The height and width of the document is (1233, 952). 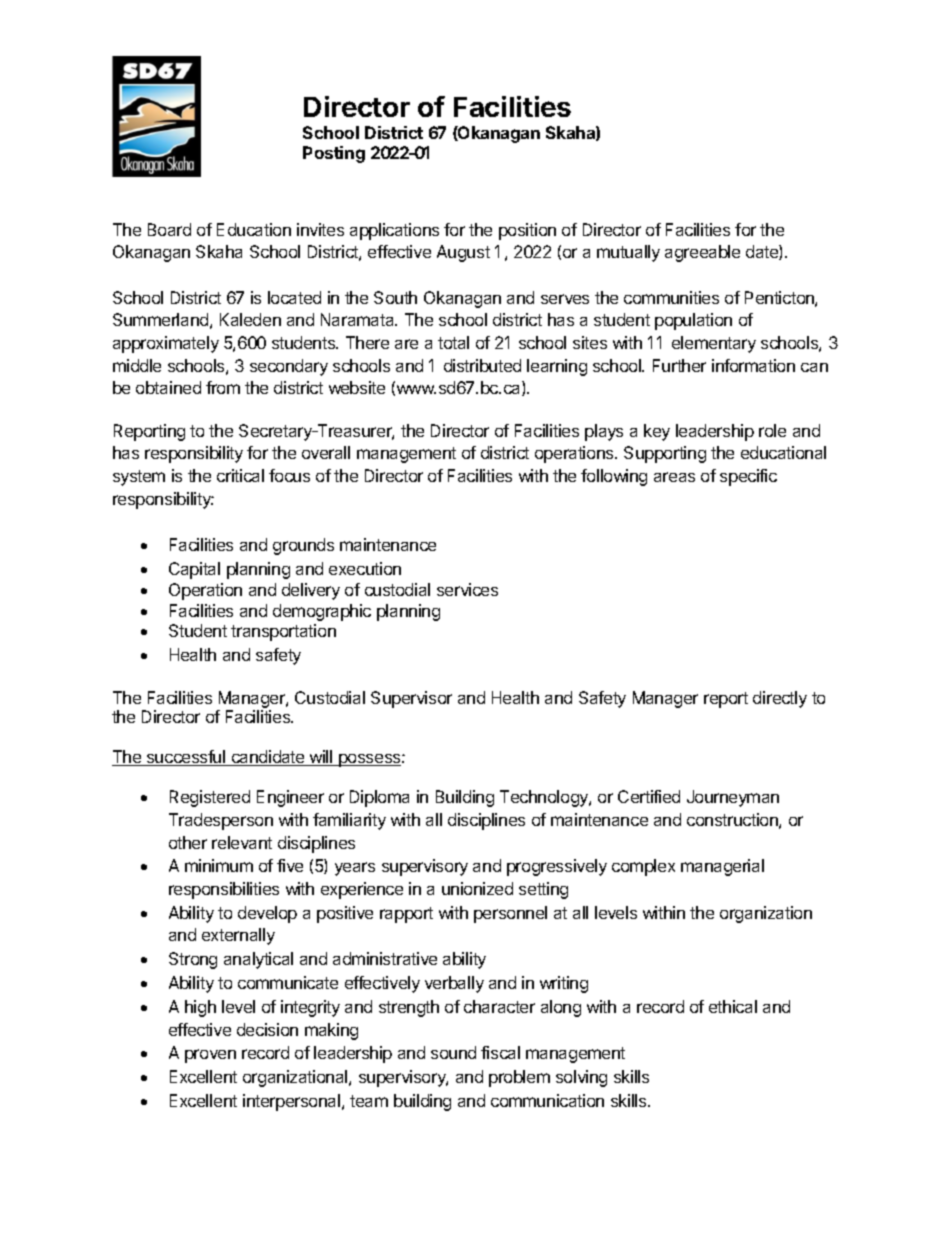 I want to click on Registered, so click(x=210, y=798).
